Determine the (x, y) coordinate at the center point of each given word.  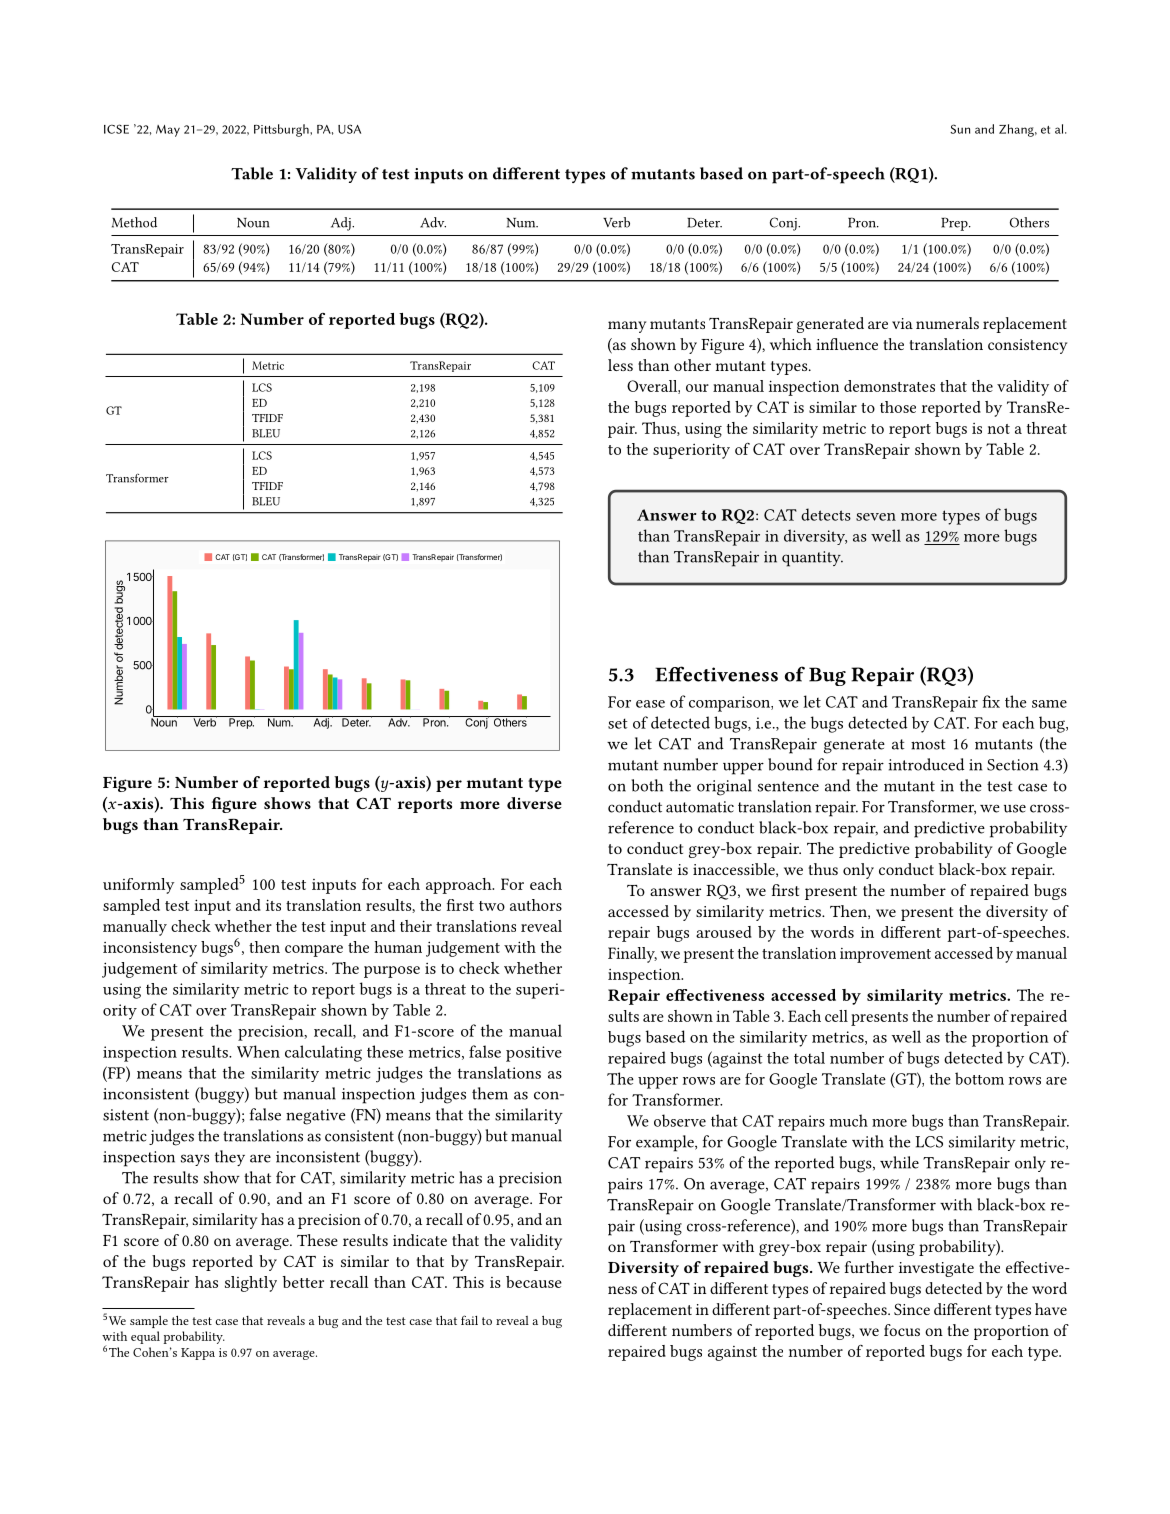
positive (534, 1054)
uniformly (138, 886)
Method (134, 222)
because (534, 1282)
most (928, 744)
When (258, 1051)
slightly (251, 1284)
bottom (979, 1078)
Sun (960, 129)
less (620, 365)
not (999, 429)
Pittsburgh (282, 130)
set (618, 723)
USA (349, 129)
